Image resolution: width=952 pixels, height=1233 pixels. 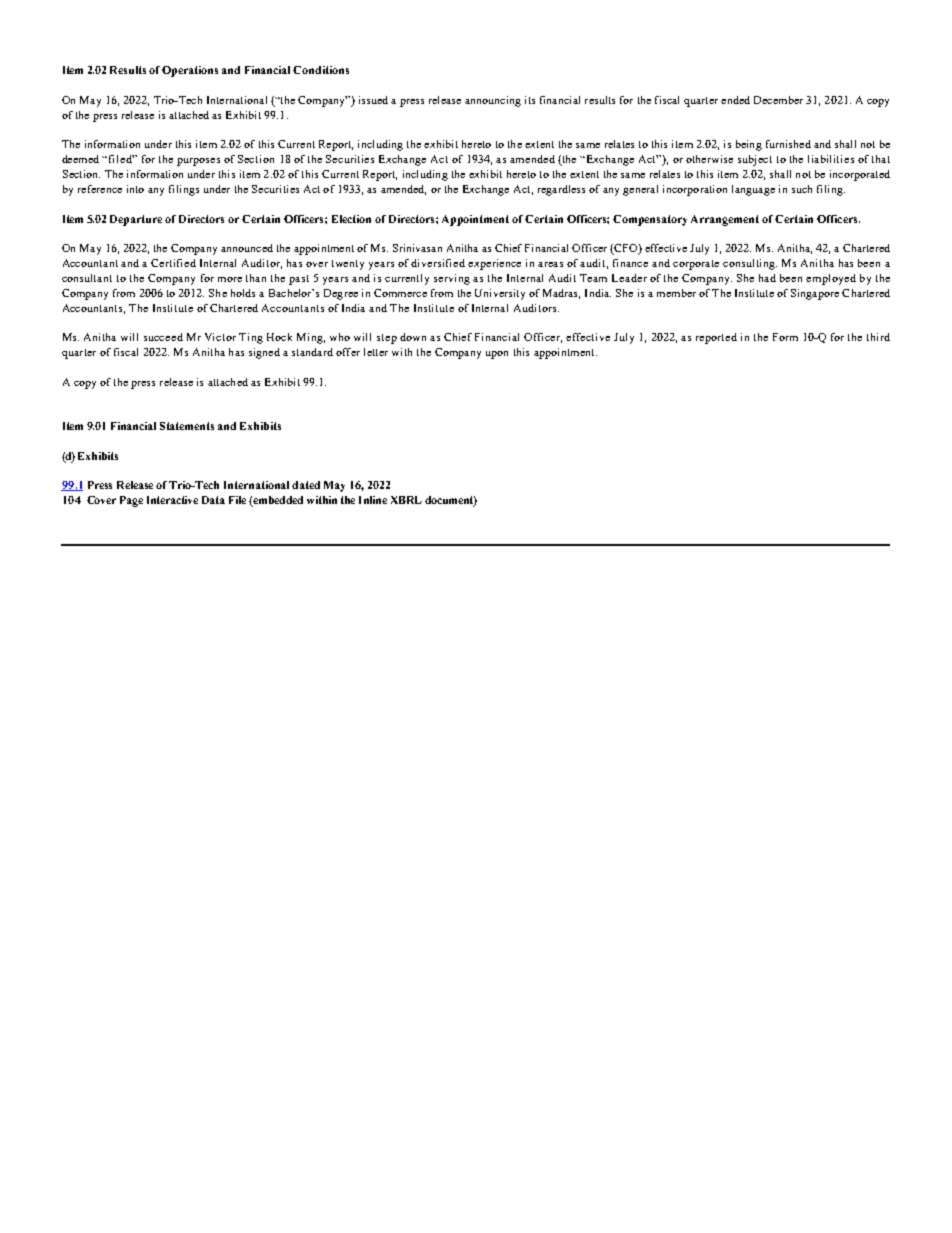 I want to click on Srinivasan, so click(x=417, y=248).
